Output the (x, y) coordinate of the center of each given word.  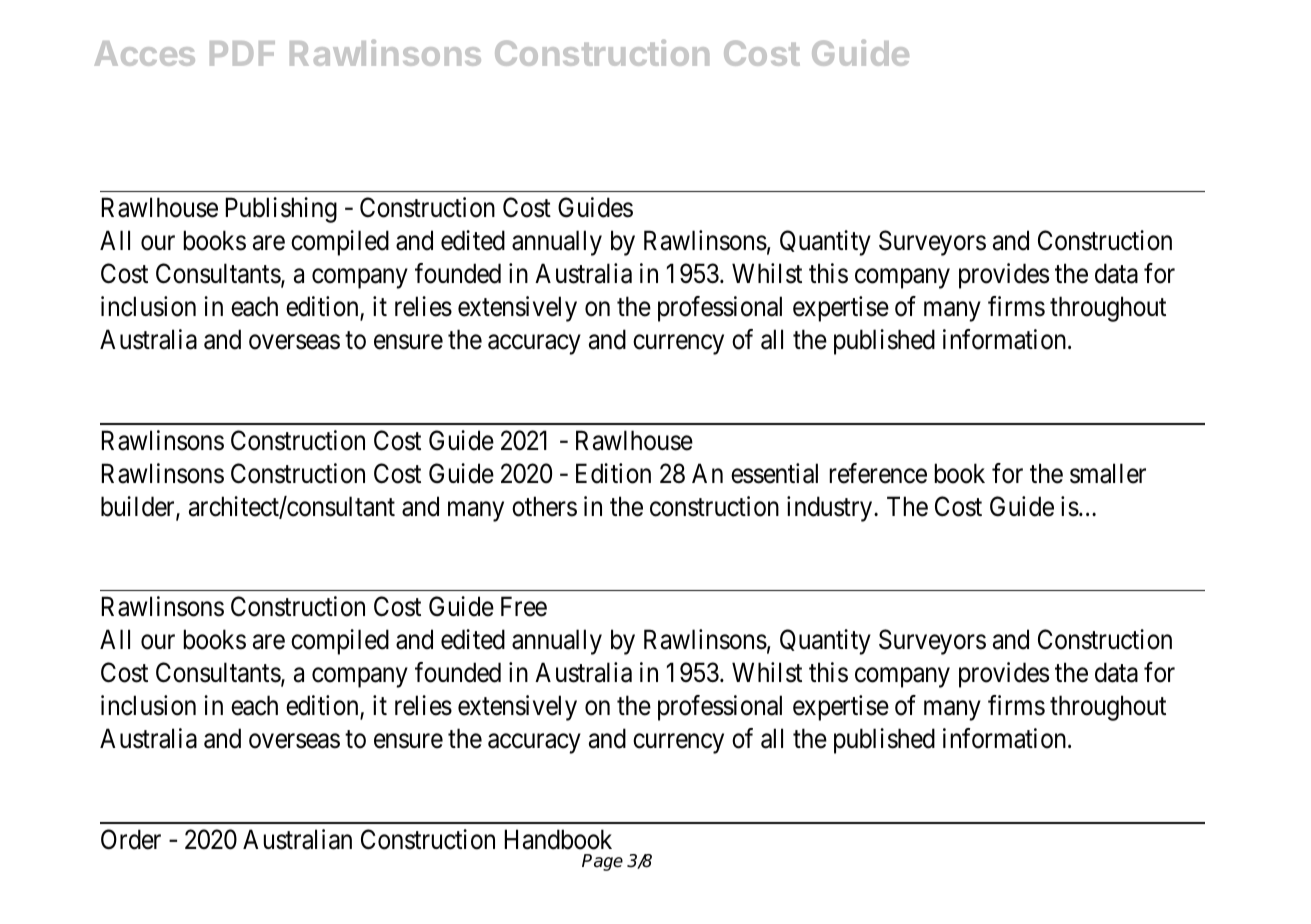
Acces (144, 53)
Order (131, 839)
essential (774, 473)
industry (831, 509)
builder (139, 507)
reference (878, 473)
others (544, 506)
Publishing (281, 210)
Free (524, 607)
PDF (242, 53)
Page (602, 862)
